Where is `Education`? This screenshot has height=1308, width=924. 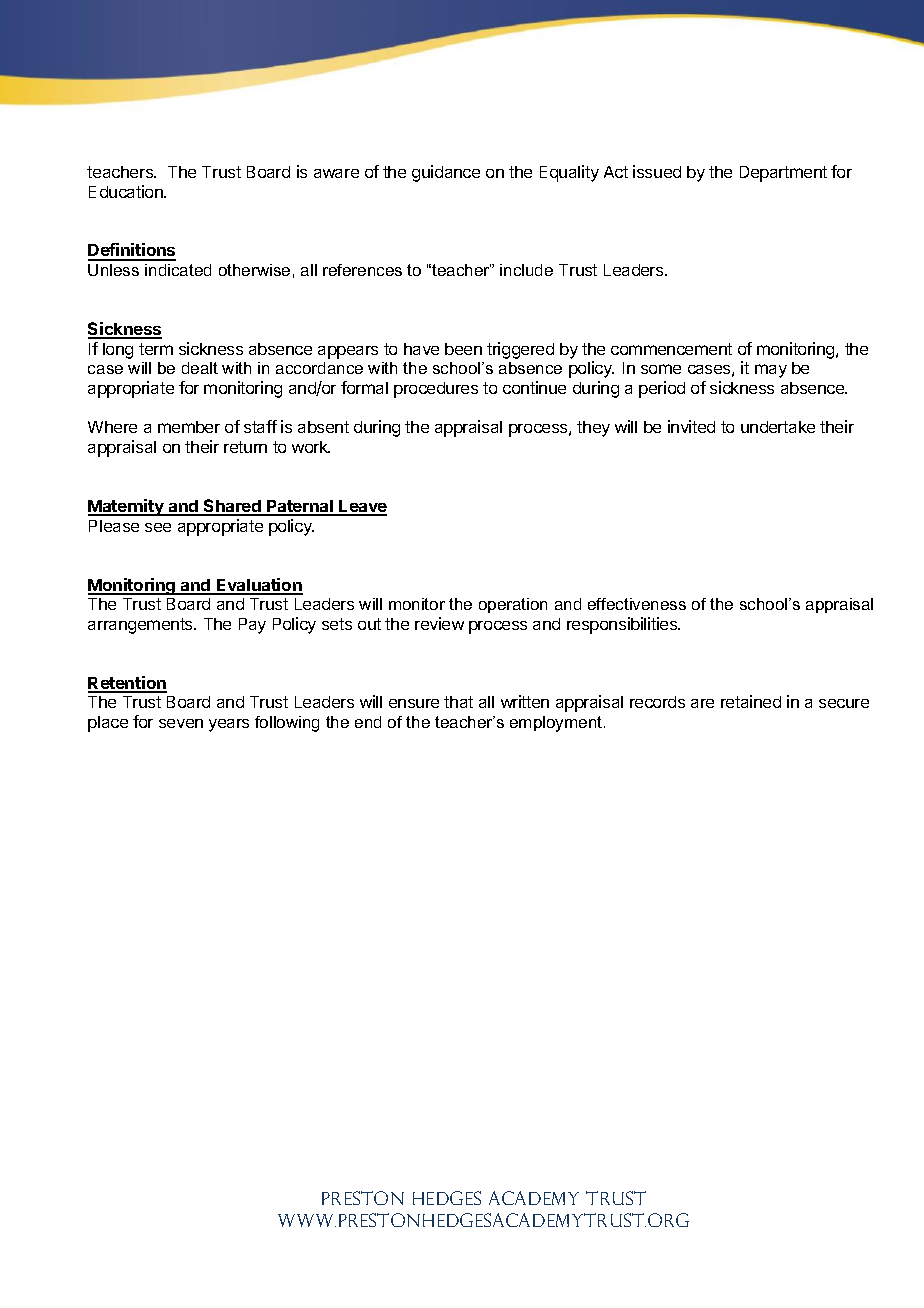 Education is located at coordinates (127, 191).
